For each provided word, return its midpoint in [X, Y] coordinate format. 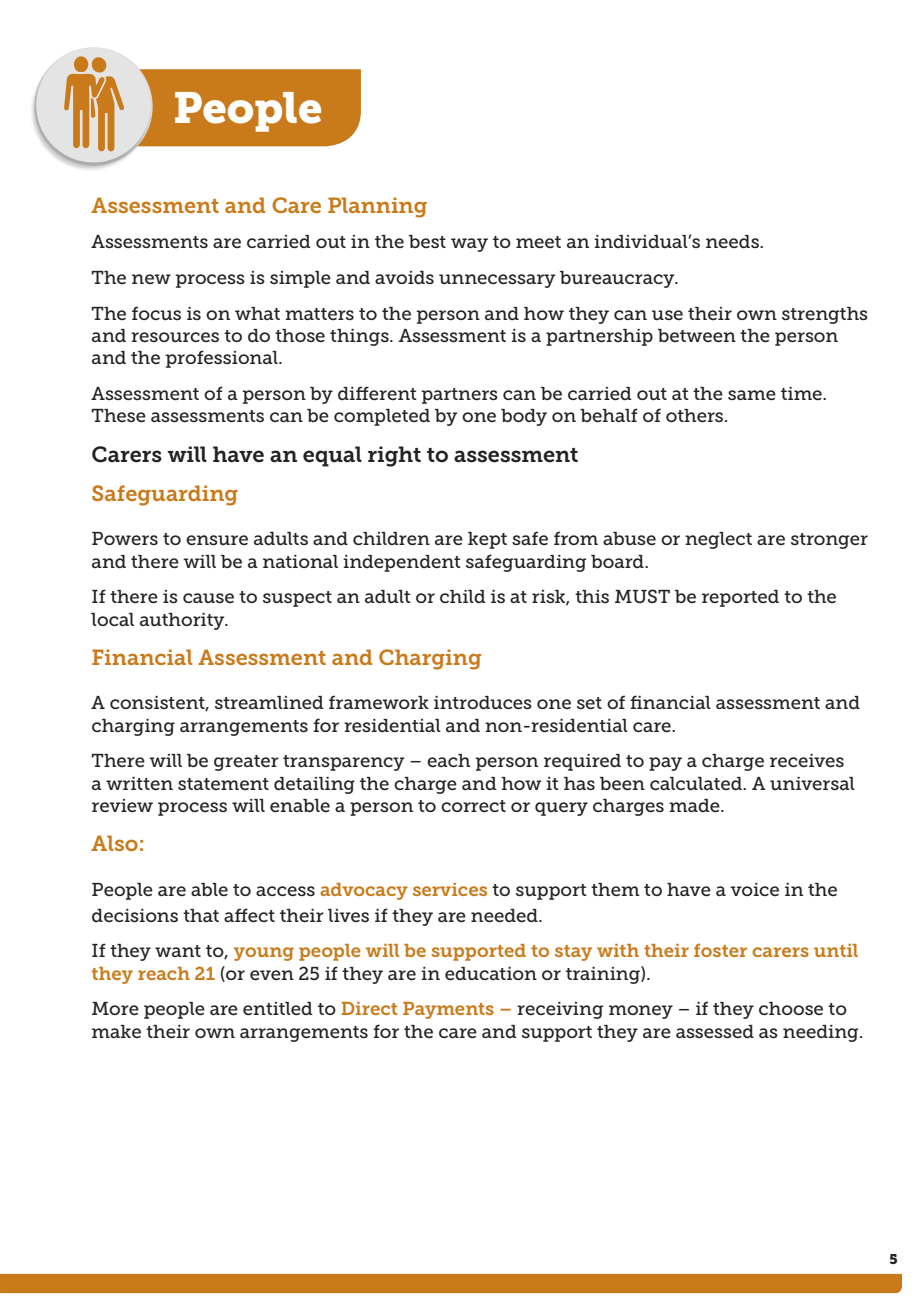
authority [183, 621]
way [469, 245]
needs [733, 241]
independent [402, 563]
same [752, 395]
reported [740, 598]
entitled [278, 1009]
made [695, 806]
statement [223, 784]
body [524, 417]
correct [473, 806]
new [151, 279]
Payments [448, 1010]
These [118, 416]
